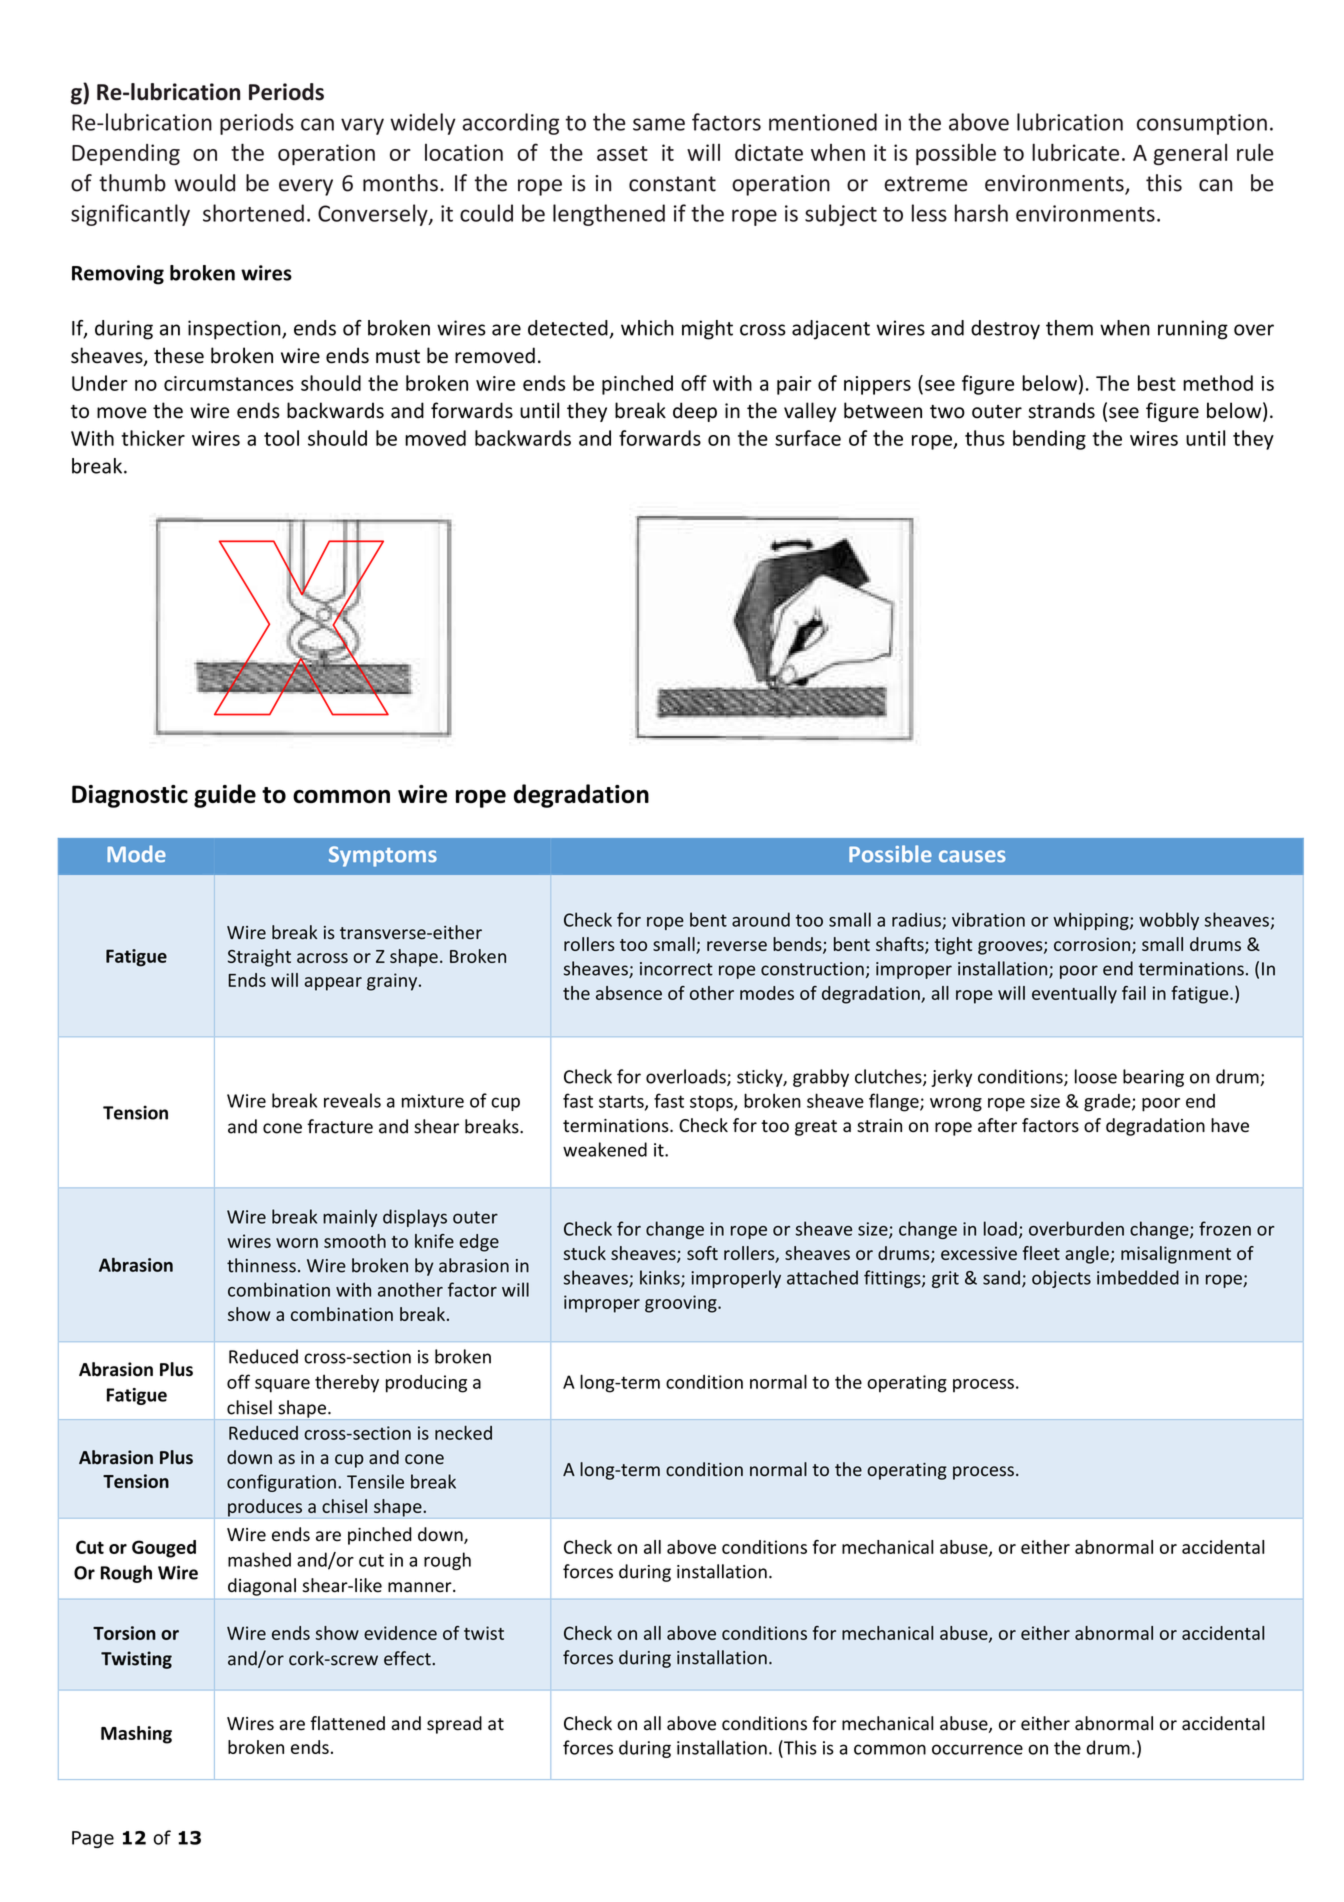 Image resolution: width=1344 pixels, height=1902 pixels. I want to click on spread, so click(454, 1725).
